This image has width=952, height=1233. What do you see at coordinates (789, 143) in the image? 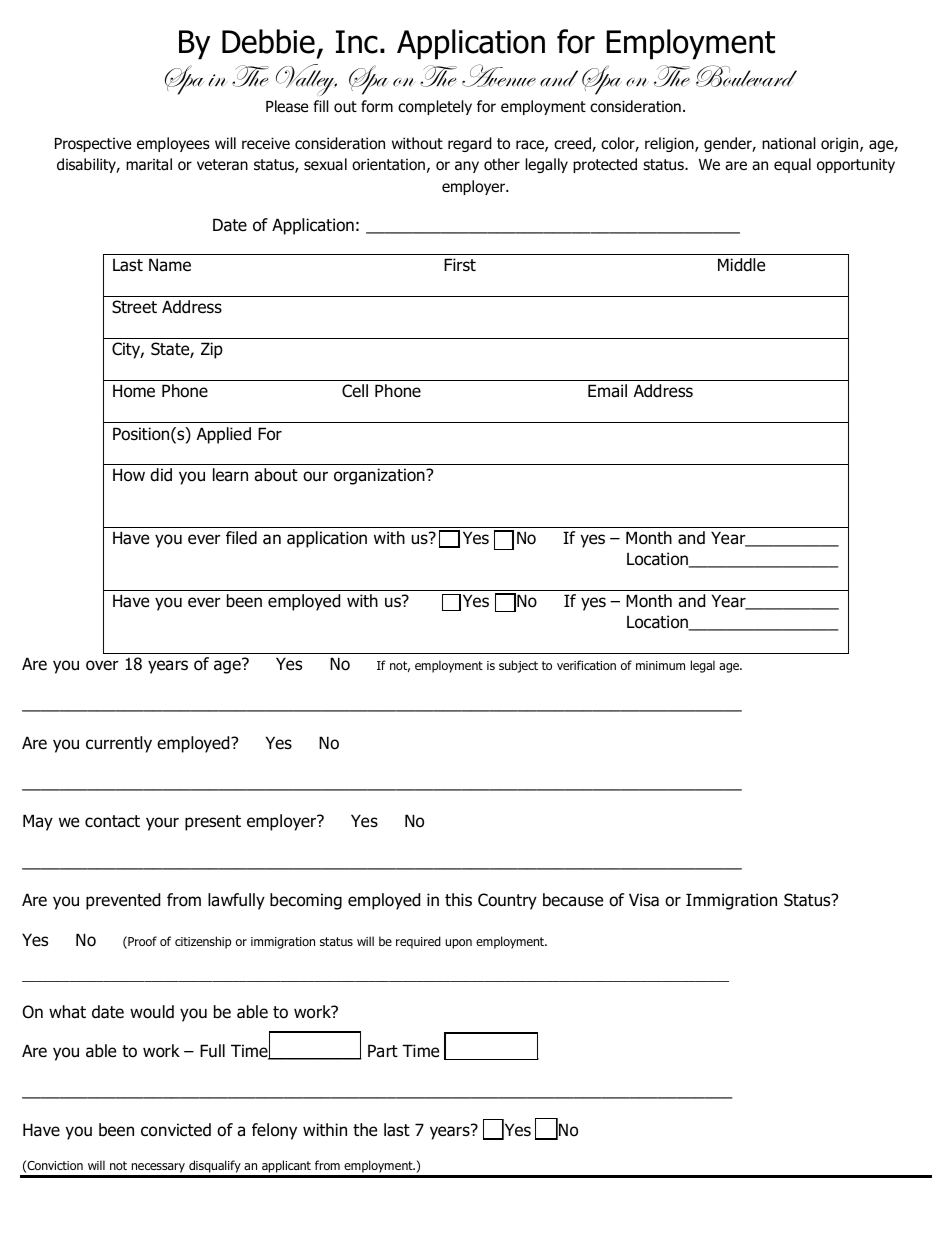
I see `national` at bounding box center [789, 143].
